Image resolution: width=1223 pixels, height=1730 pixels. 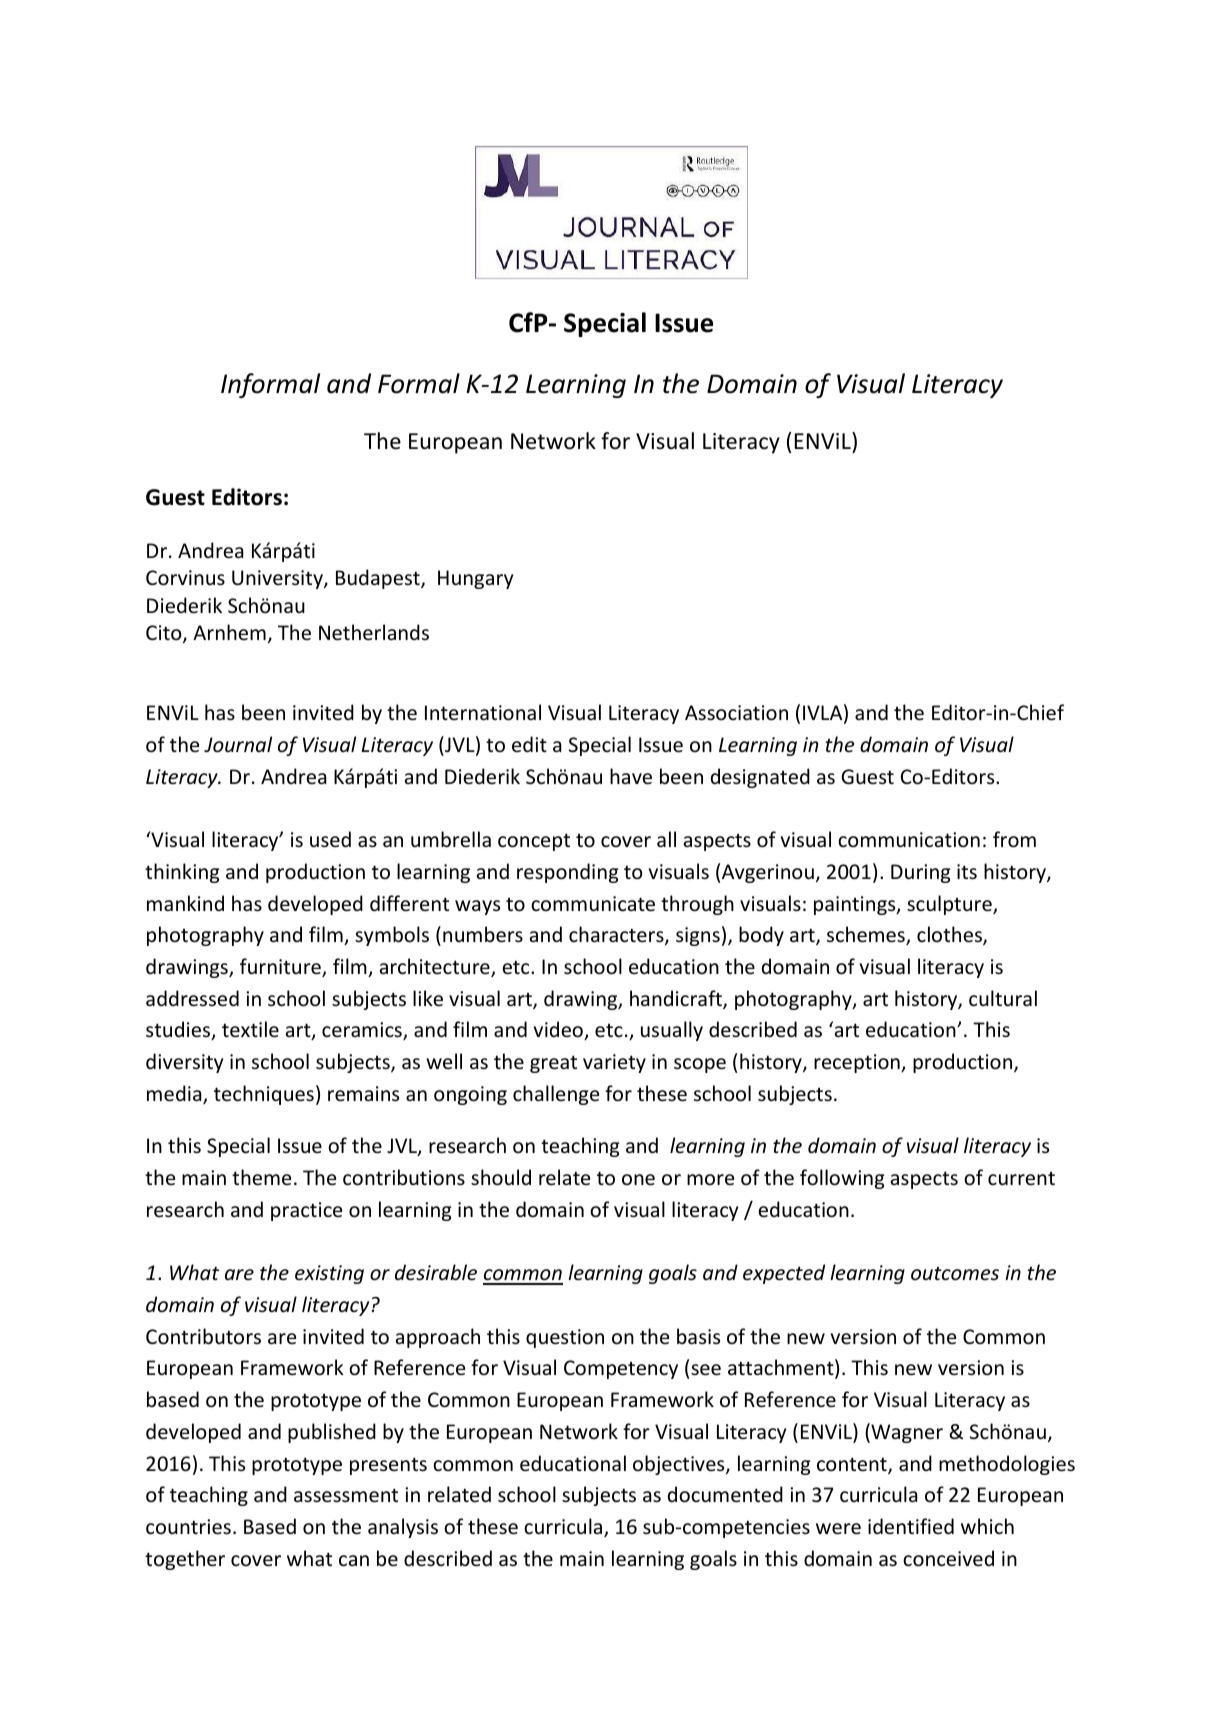 I want to click on question, so click(x=565, y=1338).
